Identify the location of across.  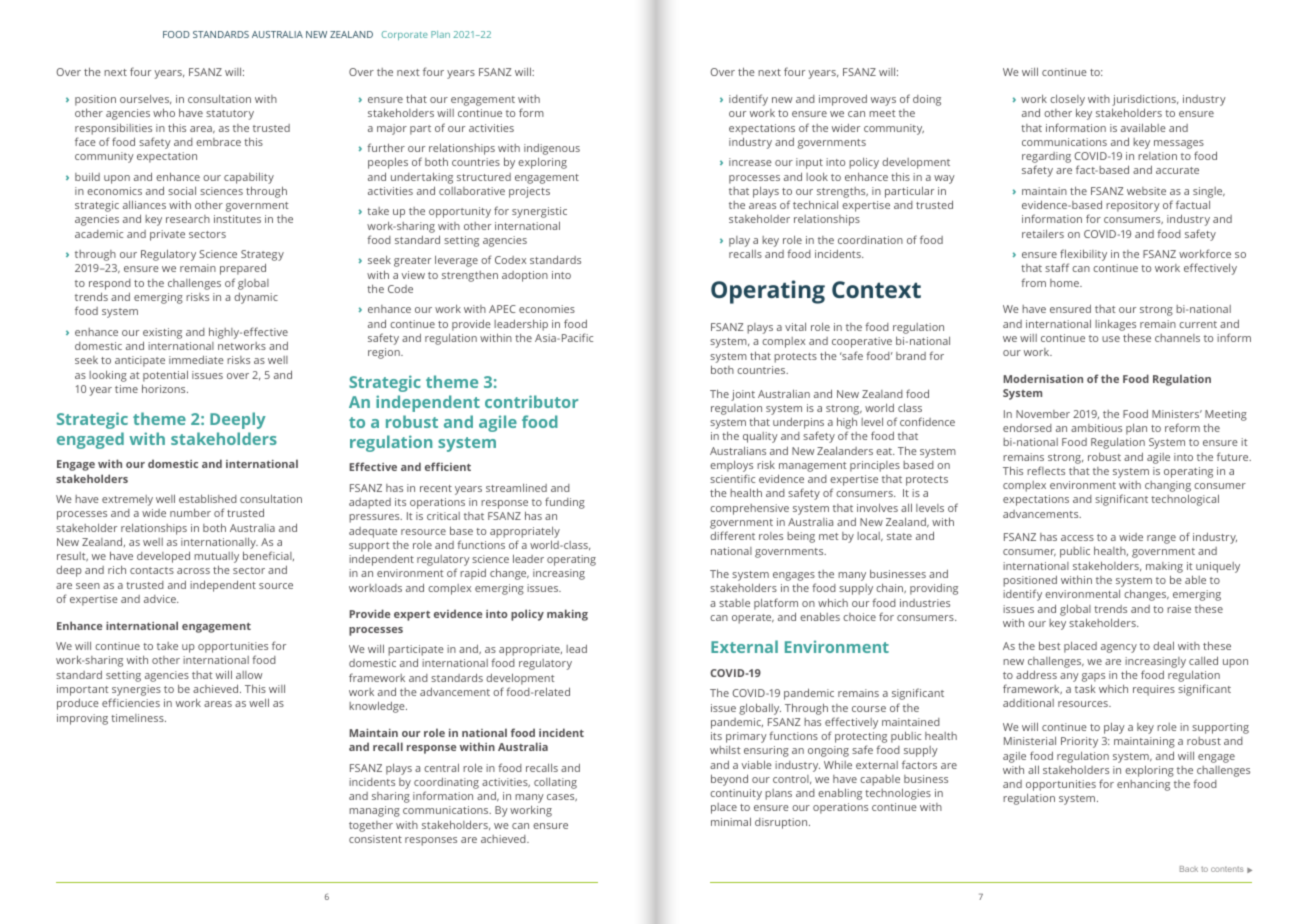
(193, 571).
